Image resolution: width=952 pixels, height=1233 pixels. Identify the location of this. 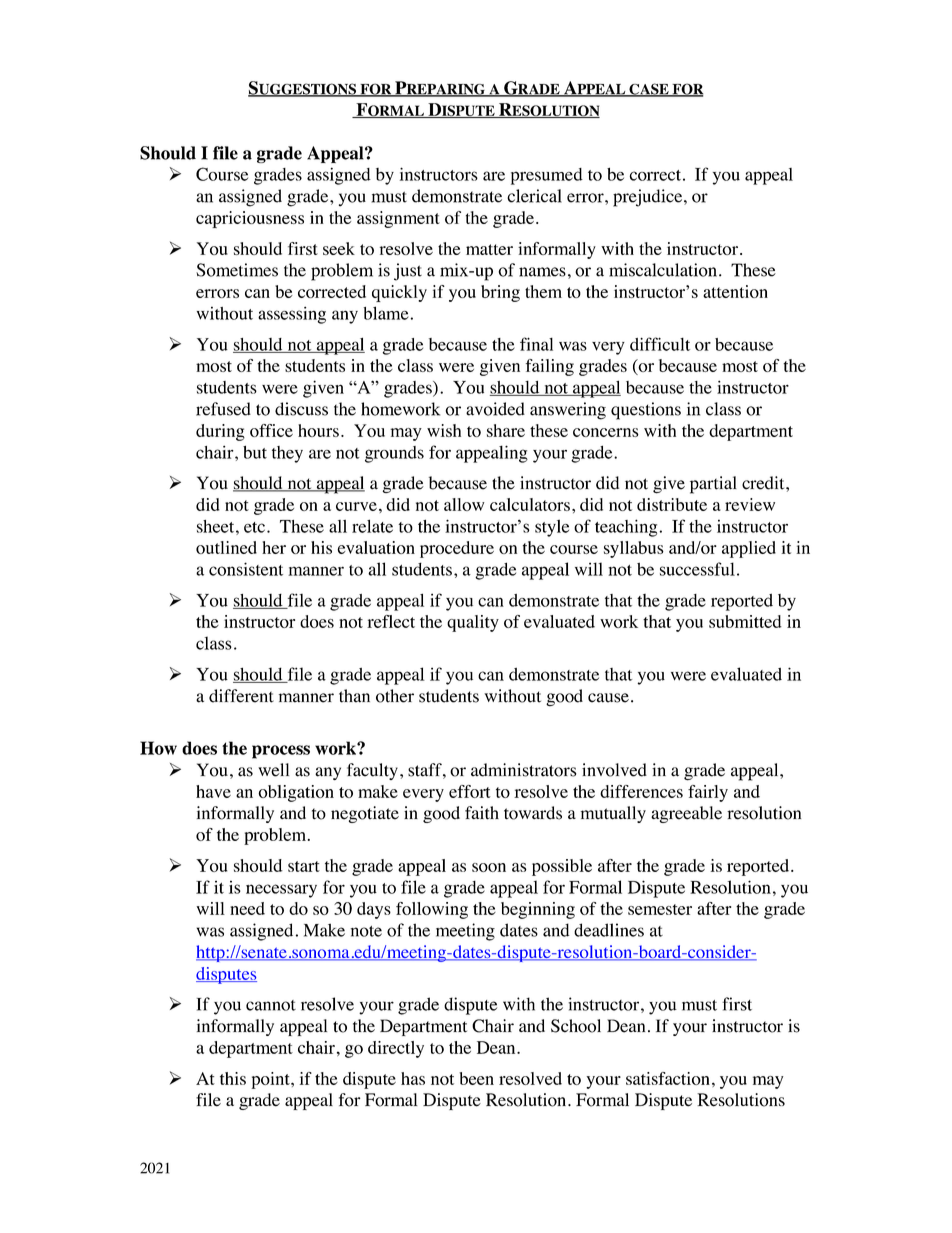
(233, 1078).
